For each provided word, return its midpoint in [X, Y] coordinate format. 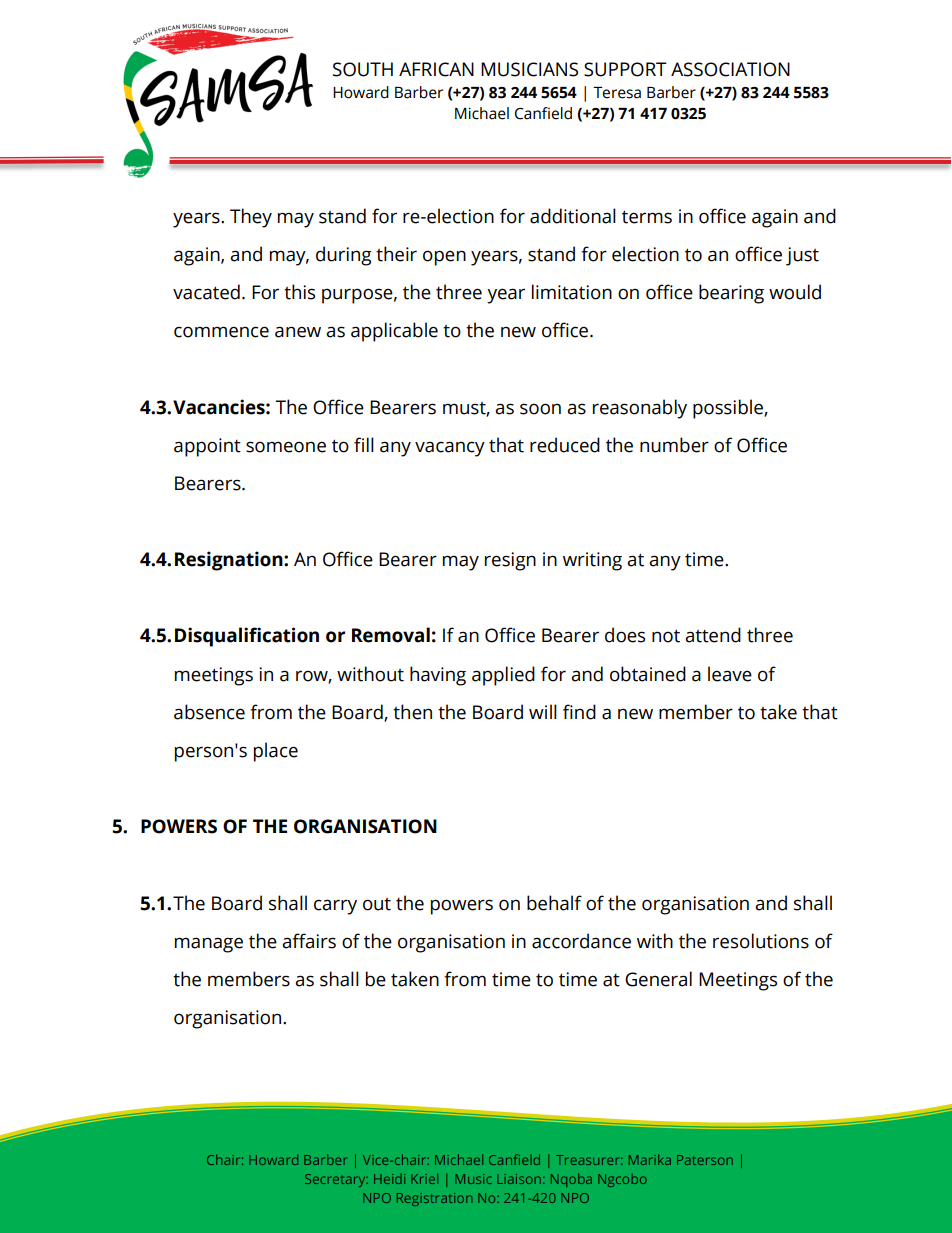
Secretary [336, 1180]
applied [503, 676]
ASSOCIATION [730, 69]
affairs [309, 941]
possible [729, 409]
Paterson [705, 1160]
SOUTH [363, 69]
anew [298, 332]
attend [713, 635]
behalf [554, 903]
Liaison [520, 1179]
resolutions [761, 941]
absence [209, 712]
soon [540, 409]
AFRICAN [436, 69]
